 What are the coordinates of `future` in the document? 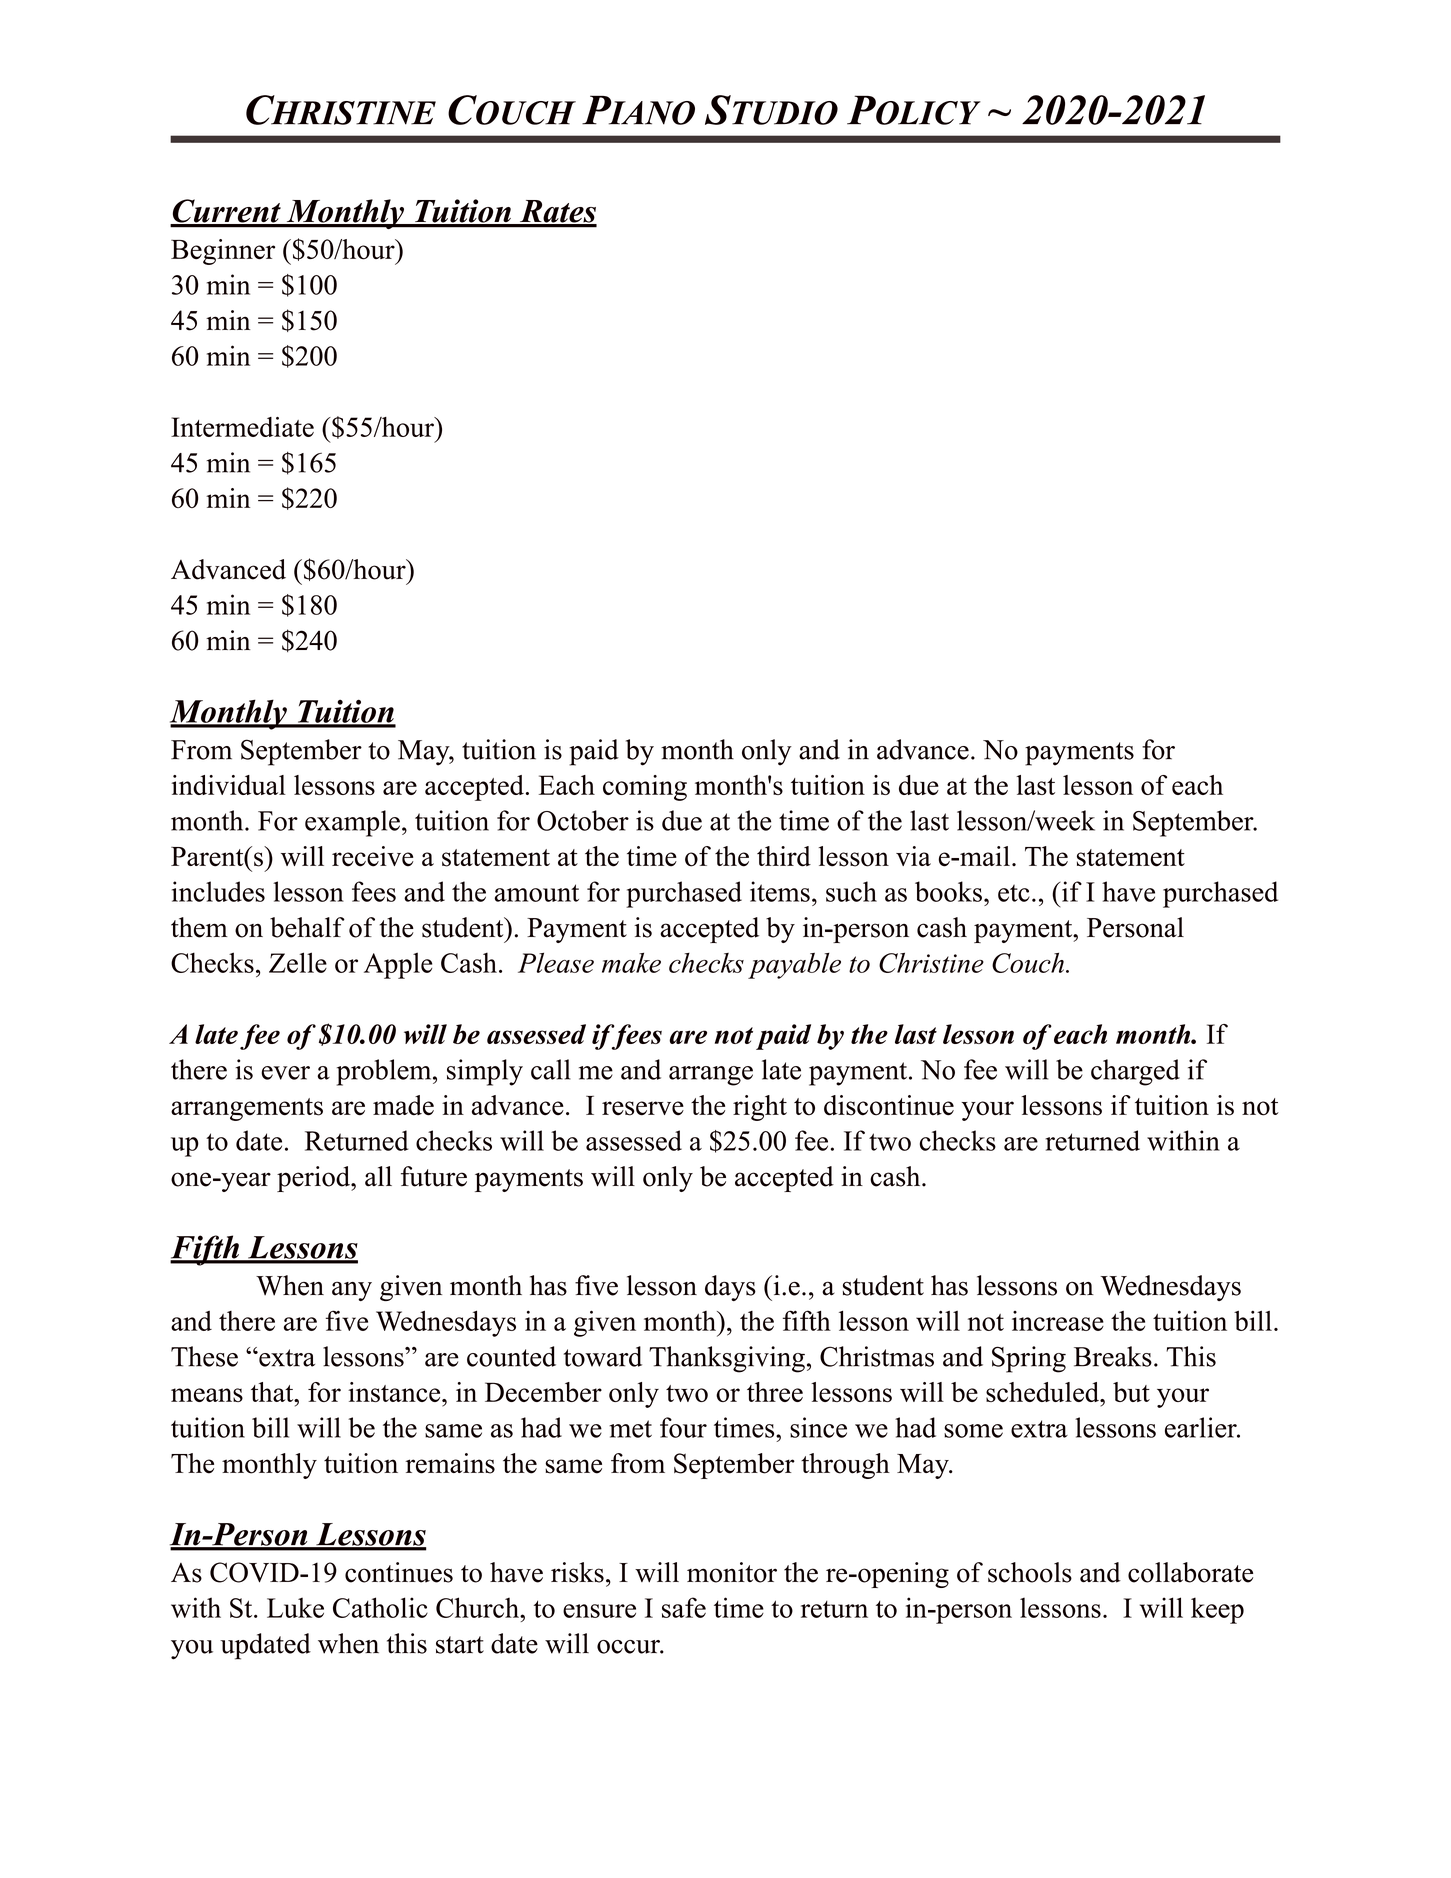 It's located at (434, 1176).
